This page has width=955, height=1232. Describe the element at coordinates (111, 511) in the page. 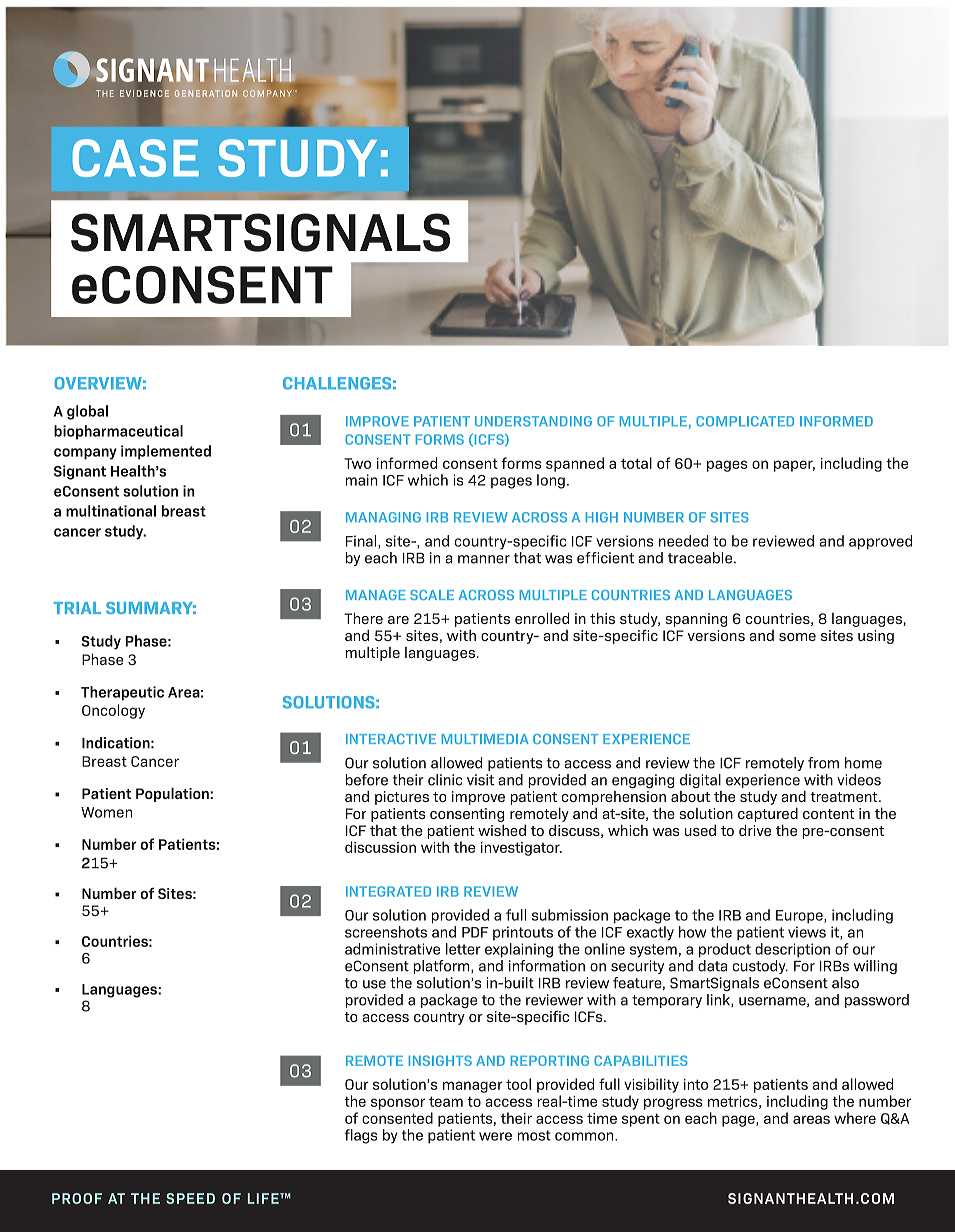

I see `multinational` at that location.
